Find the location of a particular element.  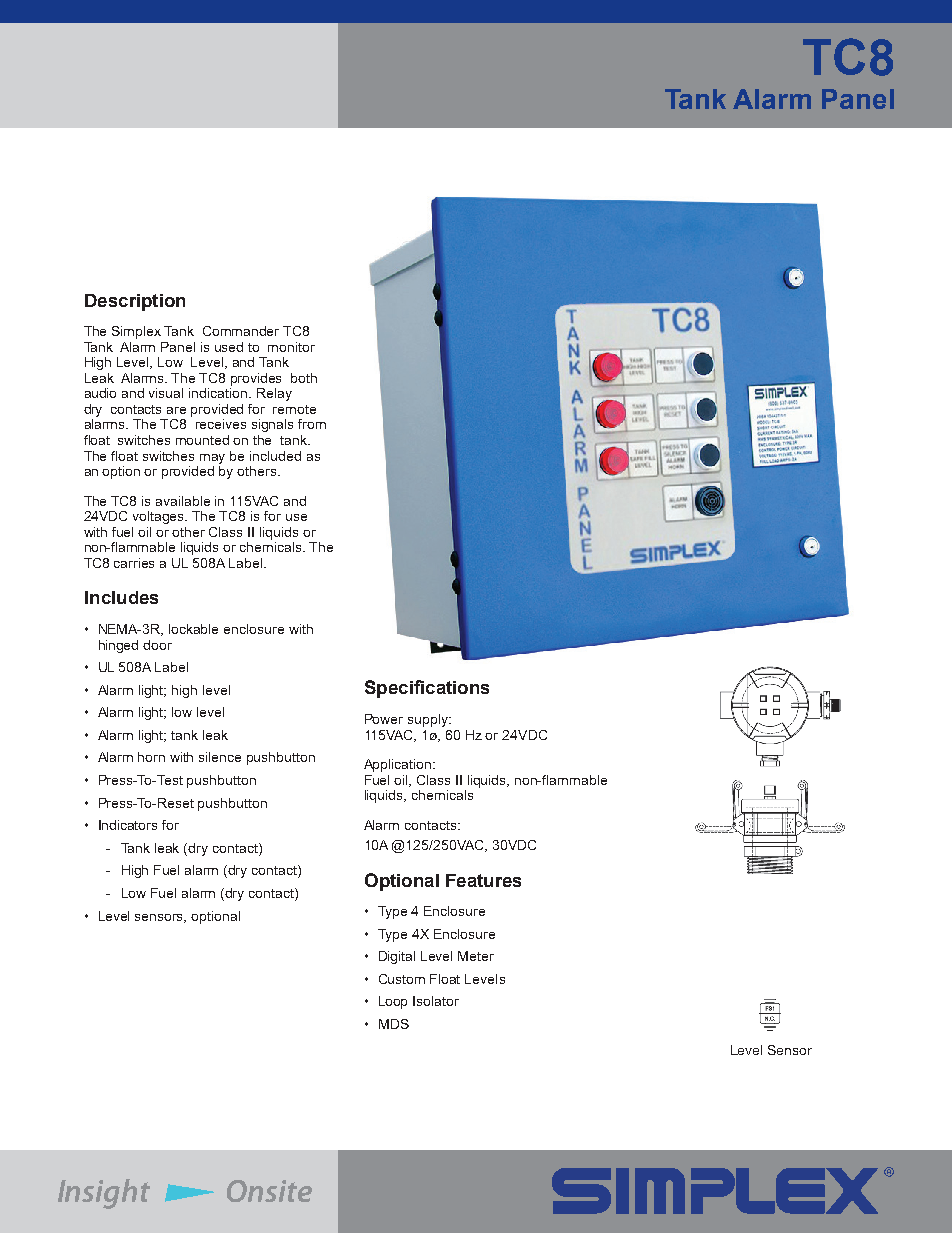

lockable is located at coordinates (193, 629).
